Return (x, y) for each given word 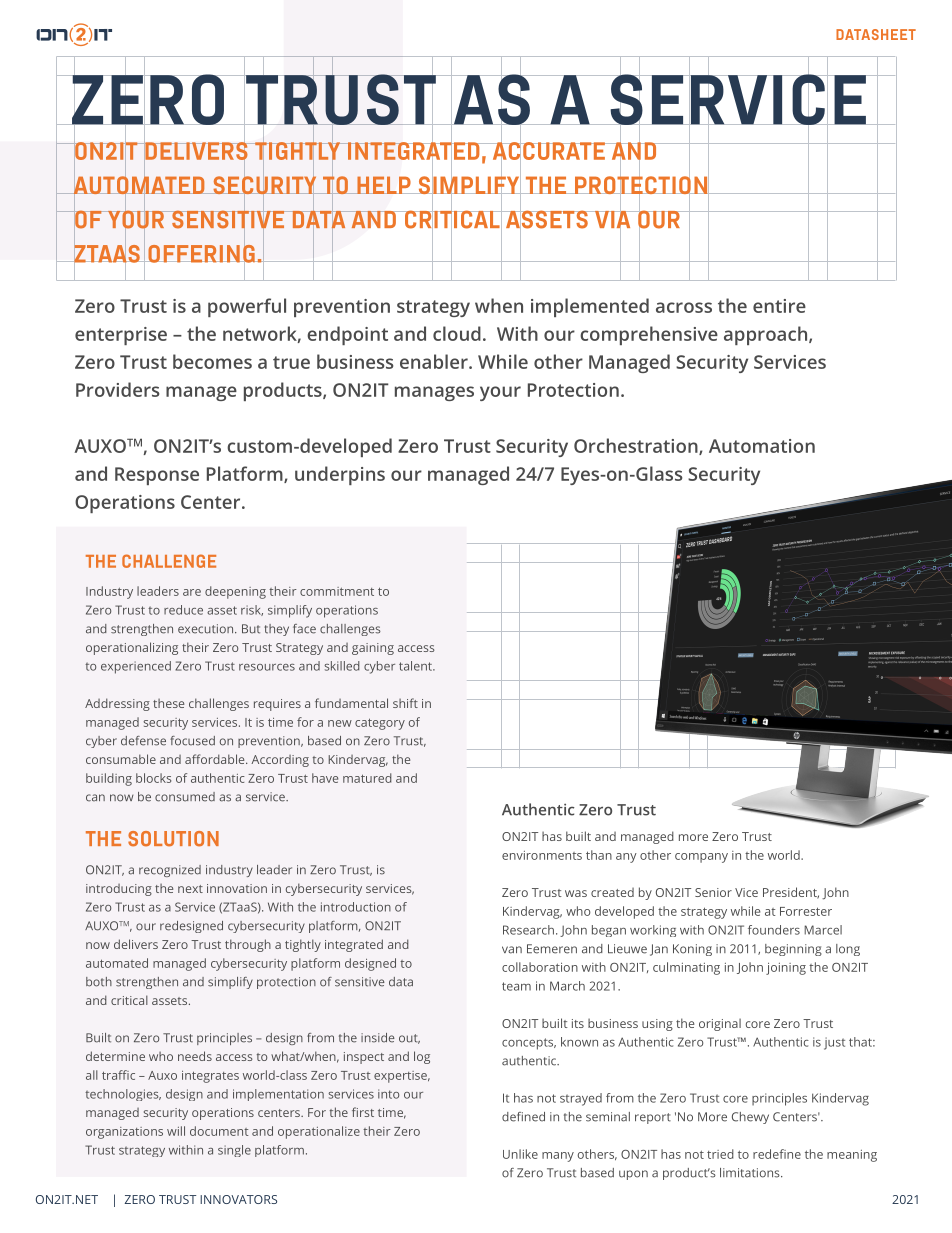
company (701, 858)
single (234, 1151)
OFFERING (201, 253)
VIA (613, 219)
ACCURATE (548, 151)
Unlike (520, 1154)
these (168, 703)
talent (416, 666)
